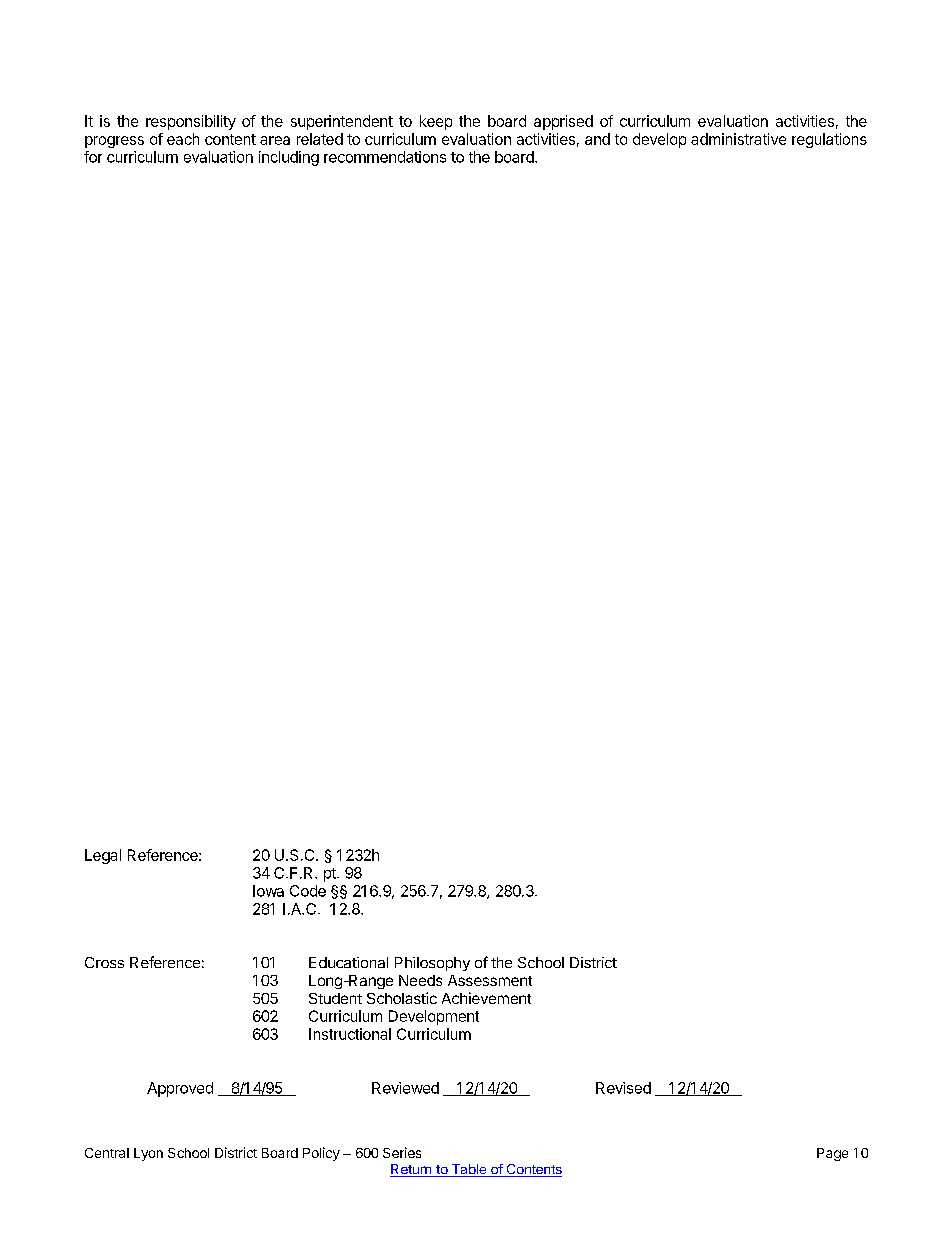 This screenshot has width=952, height=1233. Describe the element at coordinates (436, 122) in the screenshot. I see `keep` at that location.
